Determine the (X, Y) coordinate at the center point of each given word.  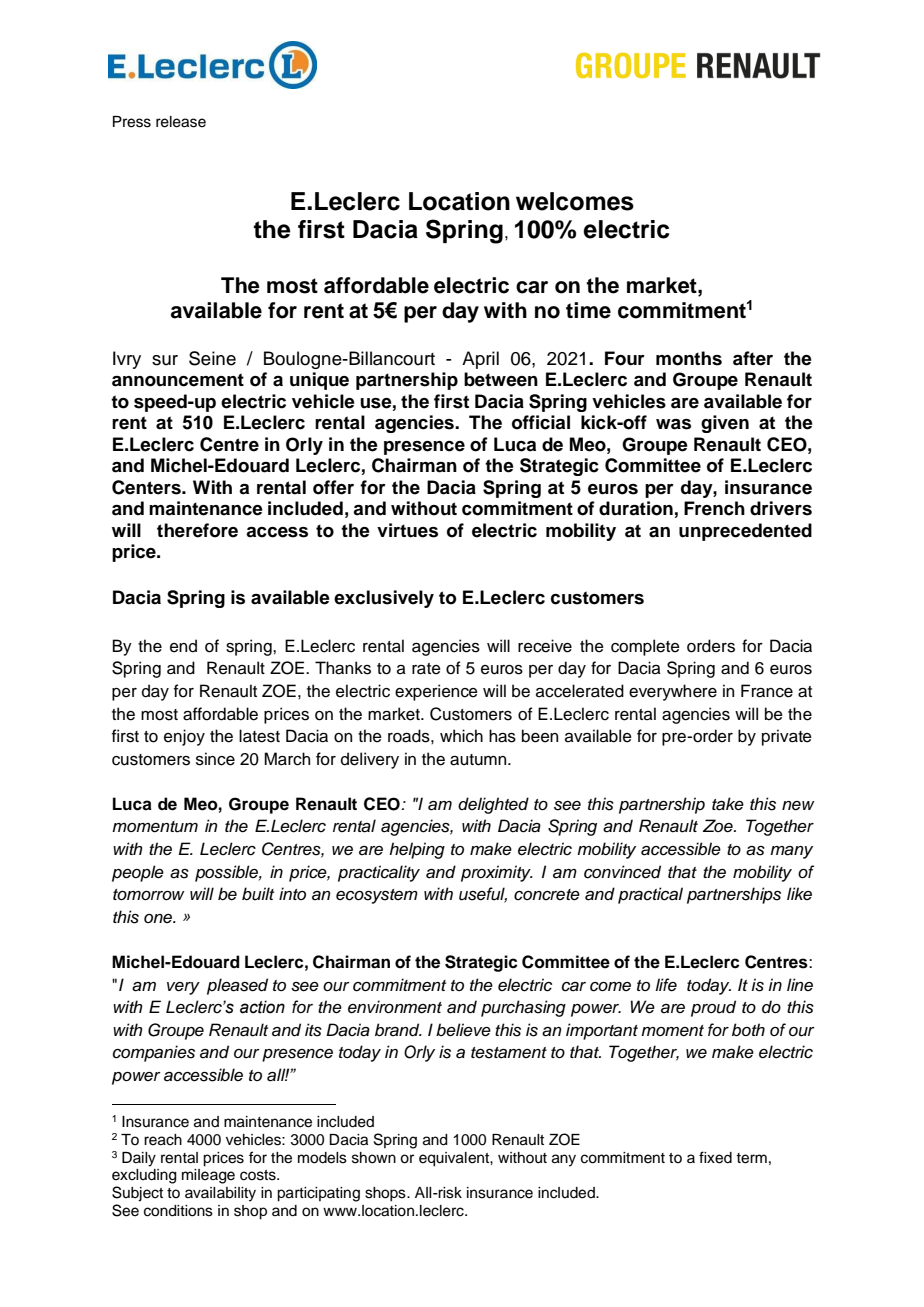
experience (436, 692)
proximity (497, 873)
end (183, 646)
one (159, 918)
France (767, 691)
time (588, 310)
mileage (208, 1176)
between (501, 379)
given (725, 424)
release (181, 122)
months (689, 358)
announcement (178, 380)
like (799, 893)
